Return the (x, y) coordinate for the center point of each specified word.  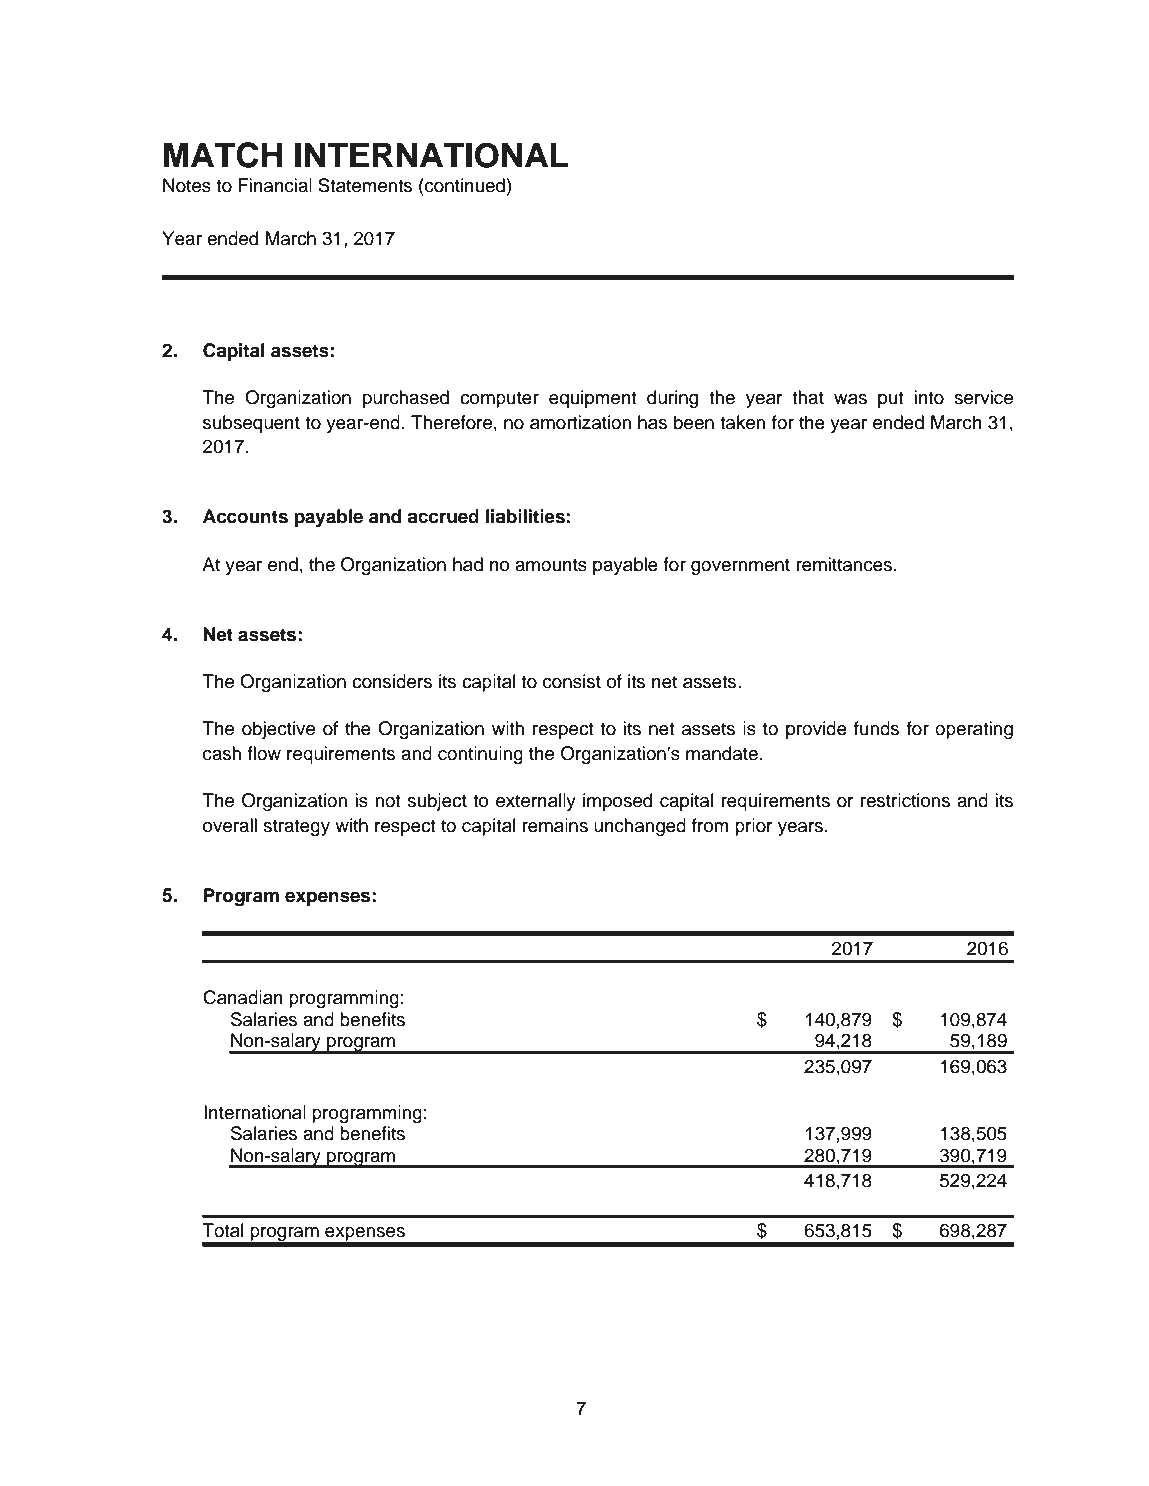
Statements (365, 185)
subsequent (251, 424)
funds (876, 728)
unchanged (640, 827)
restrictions (905, 800)
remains (555, 825)
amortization (580, 422)
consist (572, 681)
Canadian (243, 997)
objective (278, 730)
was (850, 399)
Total (222, 1230)
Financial (275, 185)
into (929, 397)
